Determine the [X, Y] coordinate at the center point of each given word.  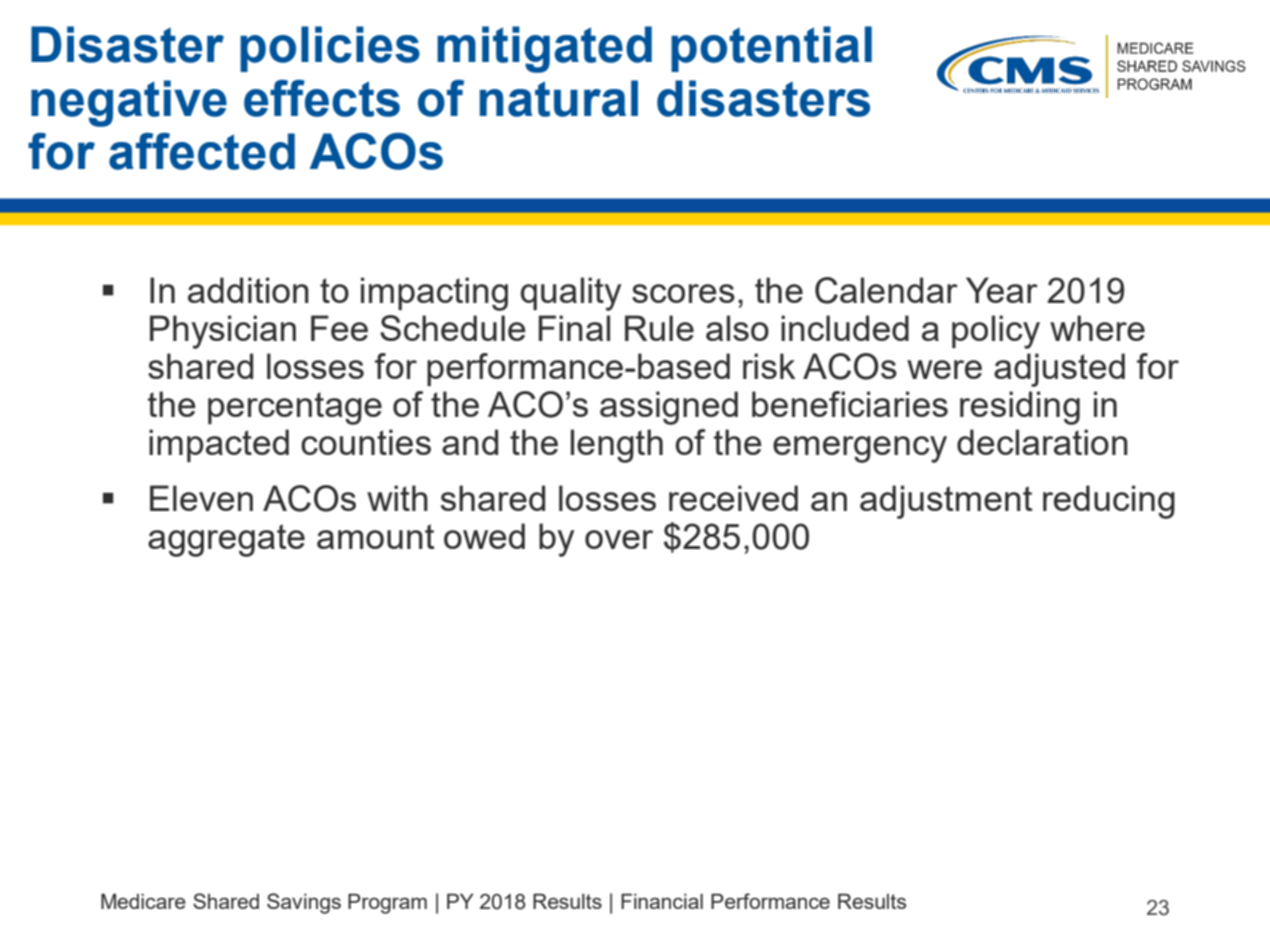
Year [1002, 290]
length [617, 446]
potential [771, 49]
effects [322, 98]
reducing [1109, 502]
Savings [304, 903]
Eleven [201, 498]
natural [559, 98]
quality [571, 294]
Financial [662, 901]
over [619, 539]
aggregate [226, 540]
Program [387, 903]
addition [248, 290]
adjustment [946, 502]
